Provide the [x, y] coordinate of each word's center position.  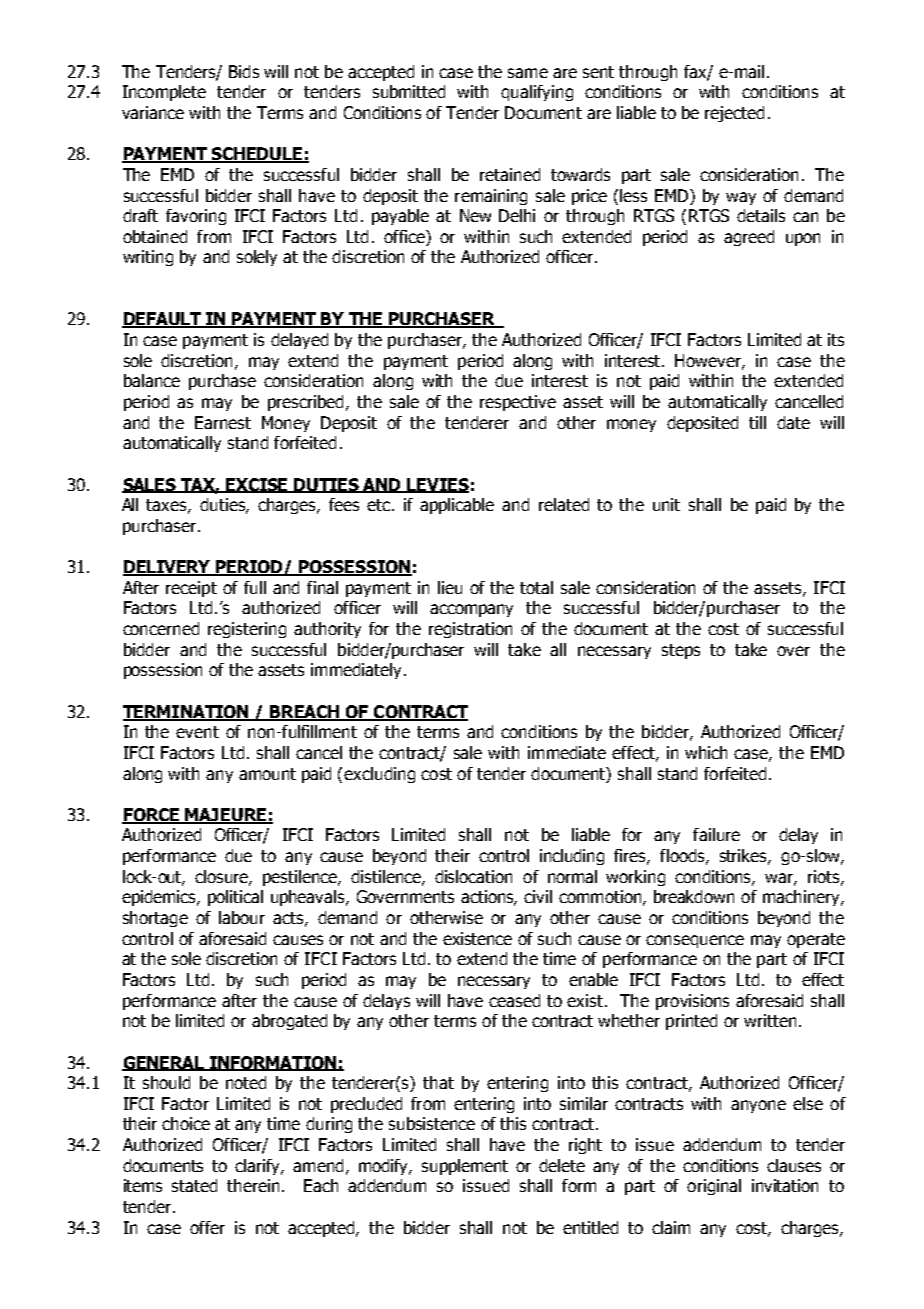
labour [242, 917]
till [757, 422]
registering [247, 630]
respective [518, 403]
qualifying [537, 93]
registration [470, 630]
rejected [734, 114]
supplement [465, 1167]
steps [681, 651]
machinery [802, 898]
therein [253, 1185]
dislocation [473, 876]
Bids [244, 71]
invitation [785, 1185]
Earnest [223, 422]
